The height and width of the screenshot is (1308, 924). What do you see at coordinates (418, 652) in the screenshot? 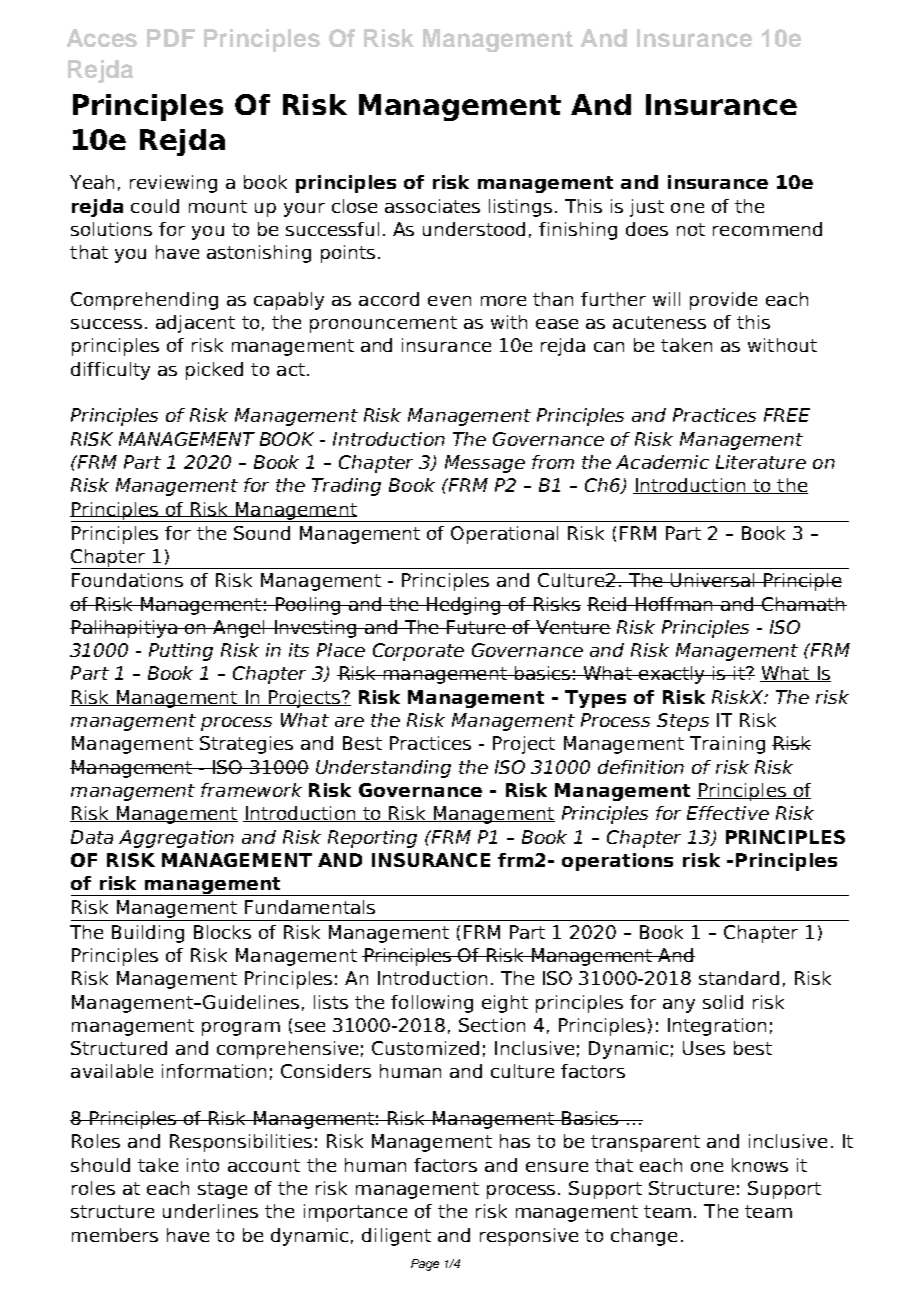
I see `Corporate` at bounding box center [418, 652].
